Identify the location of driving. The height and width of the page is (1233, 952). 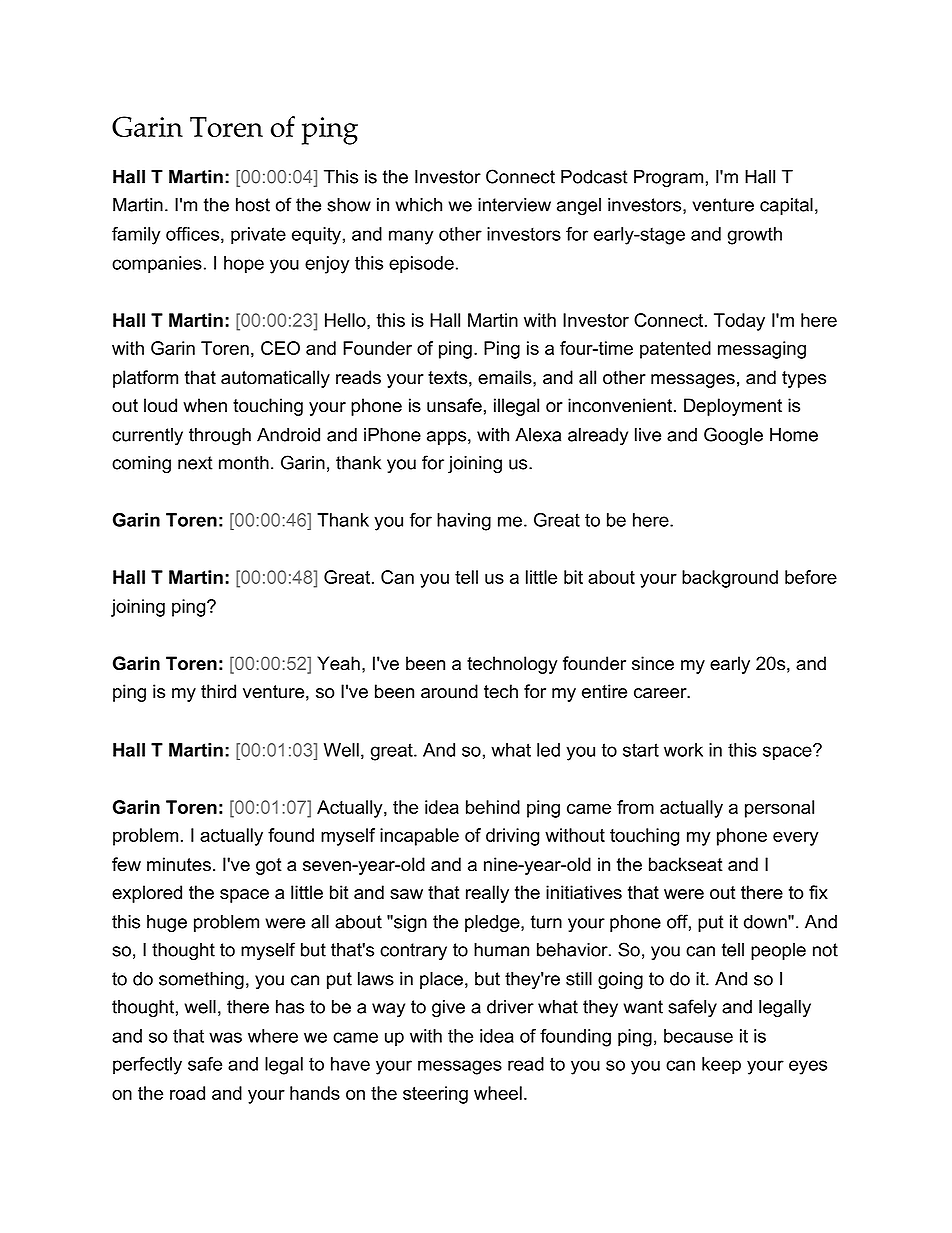
(512, 837).
